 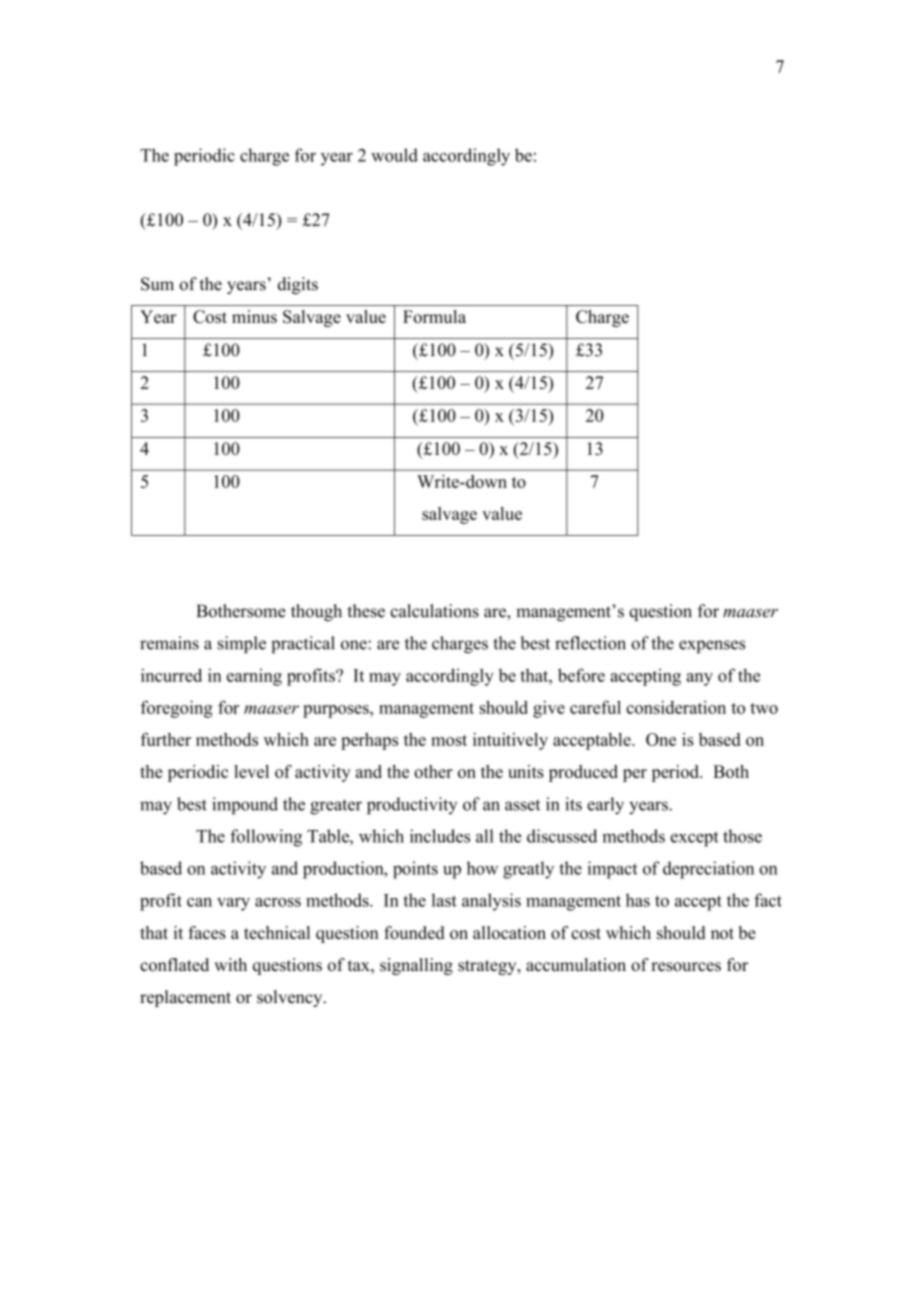 What do you see at coordinates (712, 646) in the screenshot?
I see `expenses` at bounding box center [712, 646].
